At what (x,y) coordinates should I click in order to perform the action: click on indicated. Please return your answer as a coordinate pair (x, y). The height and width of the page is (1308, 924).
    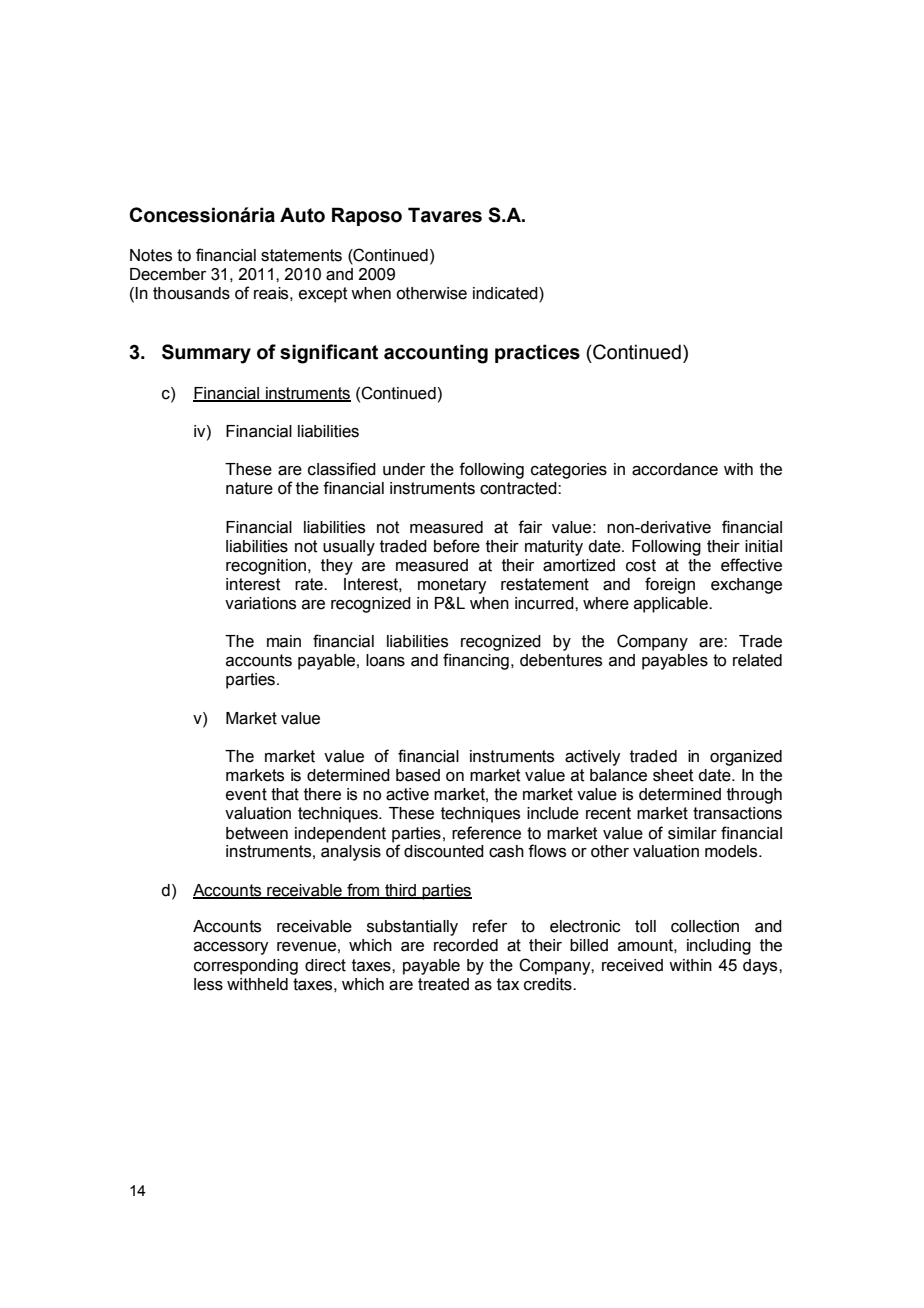
    Looking at the image, I should click on (506, 294).
